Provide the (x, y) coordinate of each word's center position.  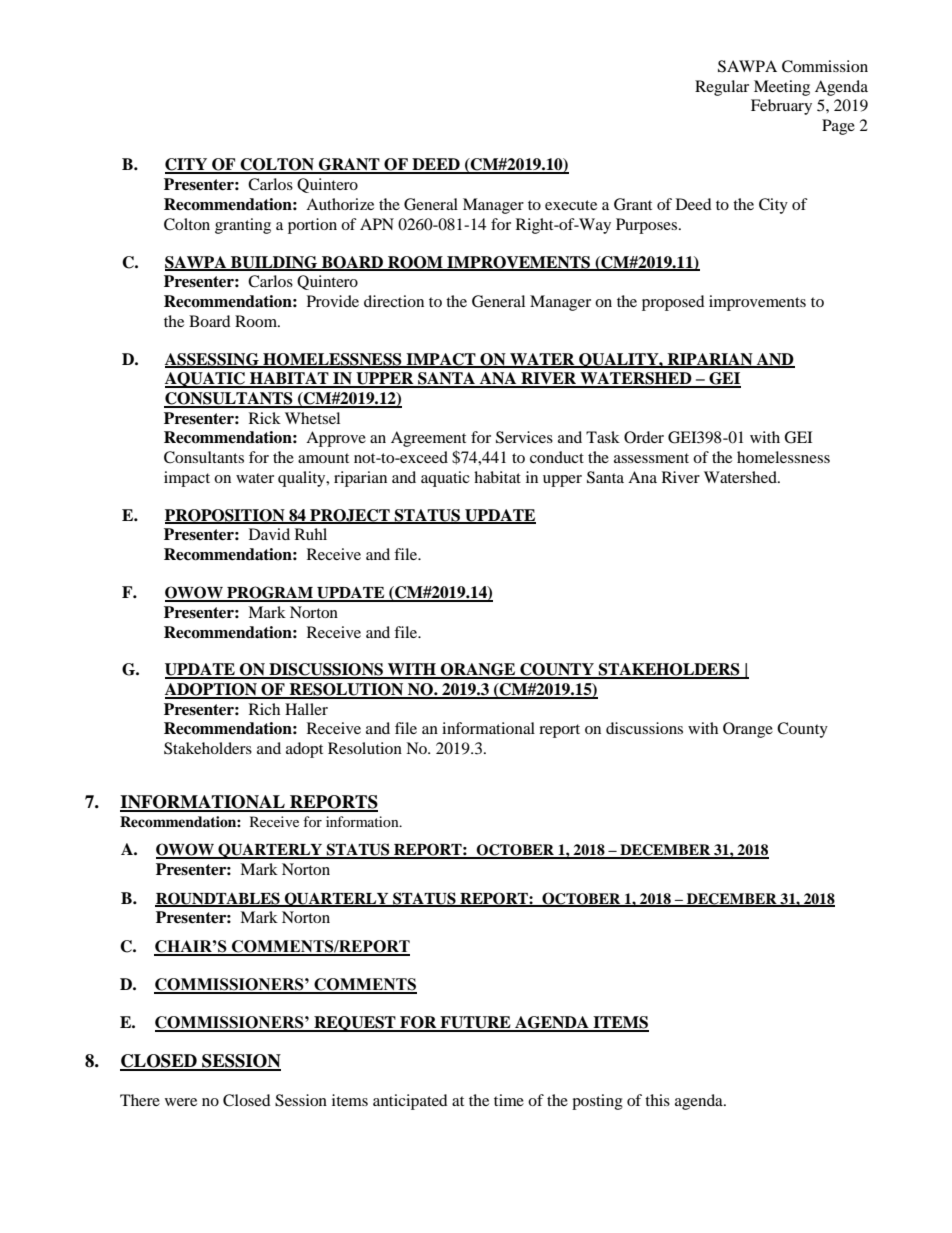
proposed (673, 303)
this (657, 1100)
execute (571, 205)
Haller (306, 709)
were (181, 1102)
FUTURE (475, 1023)
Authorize (340, 204)
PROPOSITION (226, 516)
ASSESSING (213, 360)
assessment (651, 458)
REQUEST (355, 1024)
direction (394, 301)
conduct (557, 457)
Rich (264, 709)
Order (644, 437)
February (781, 107)
